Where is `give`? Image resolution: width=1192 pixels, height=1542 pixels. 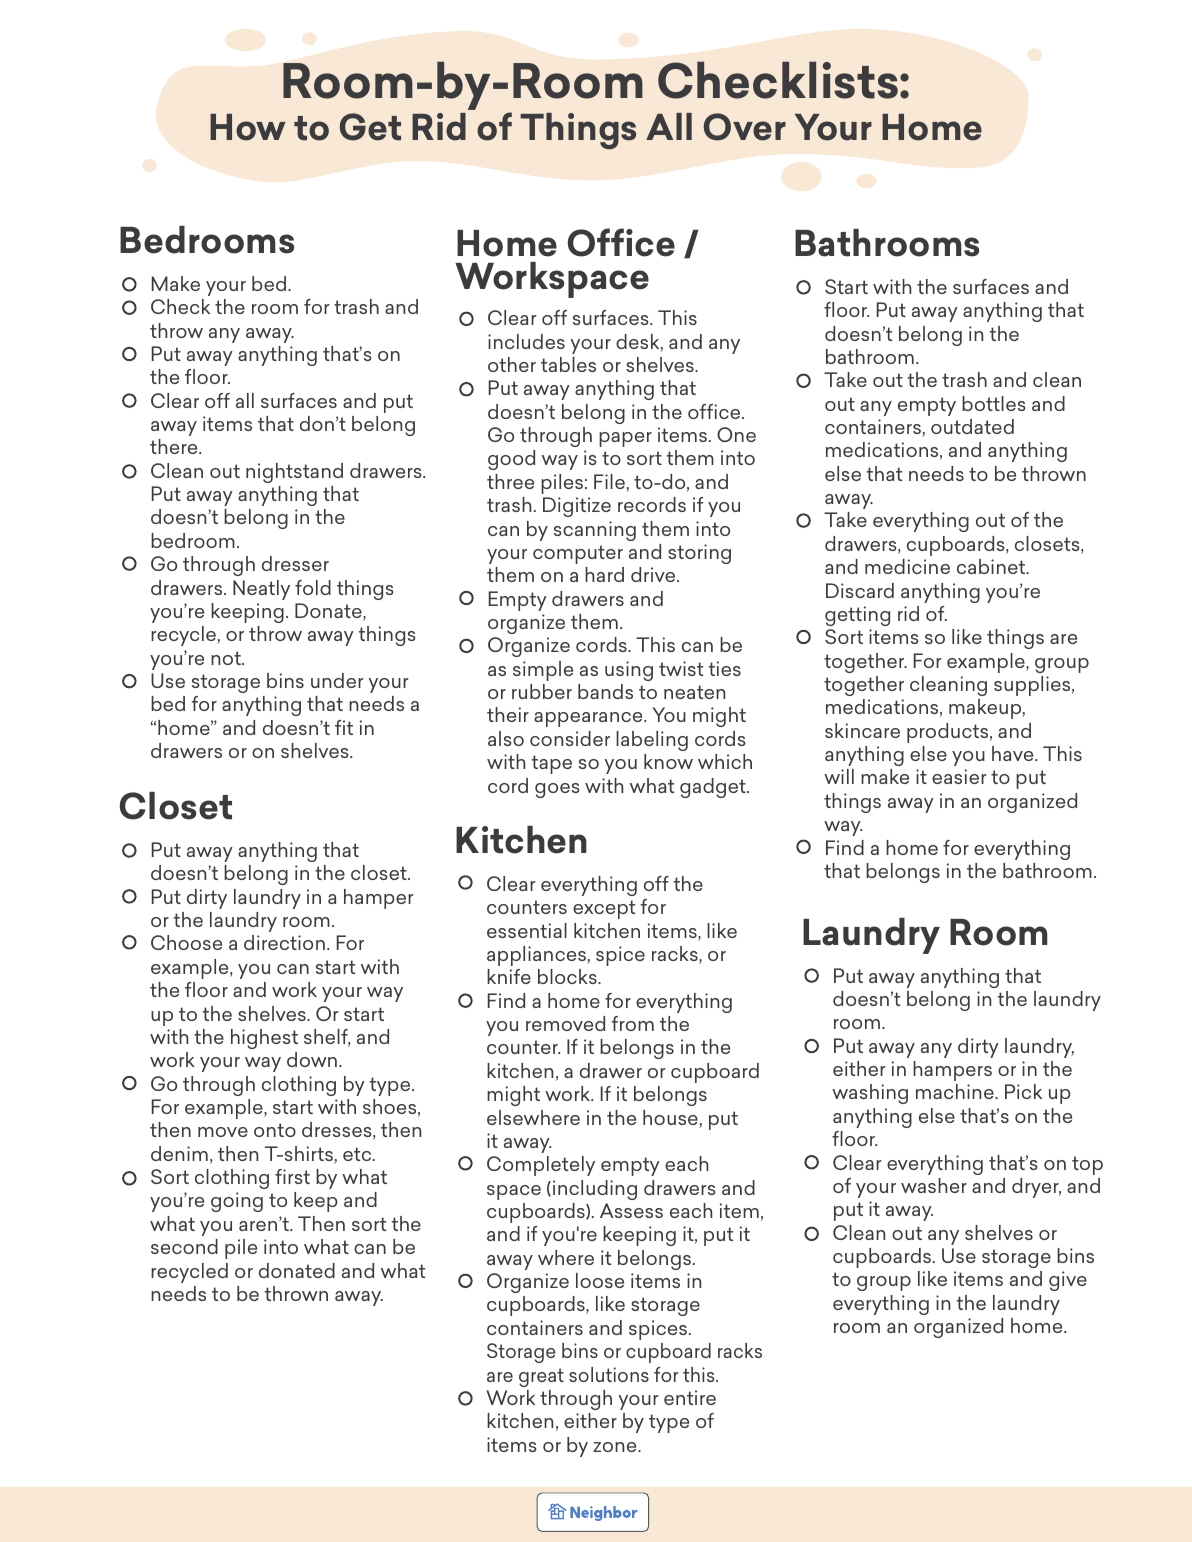 give is located at coordinates (1068, 1281).
